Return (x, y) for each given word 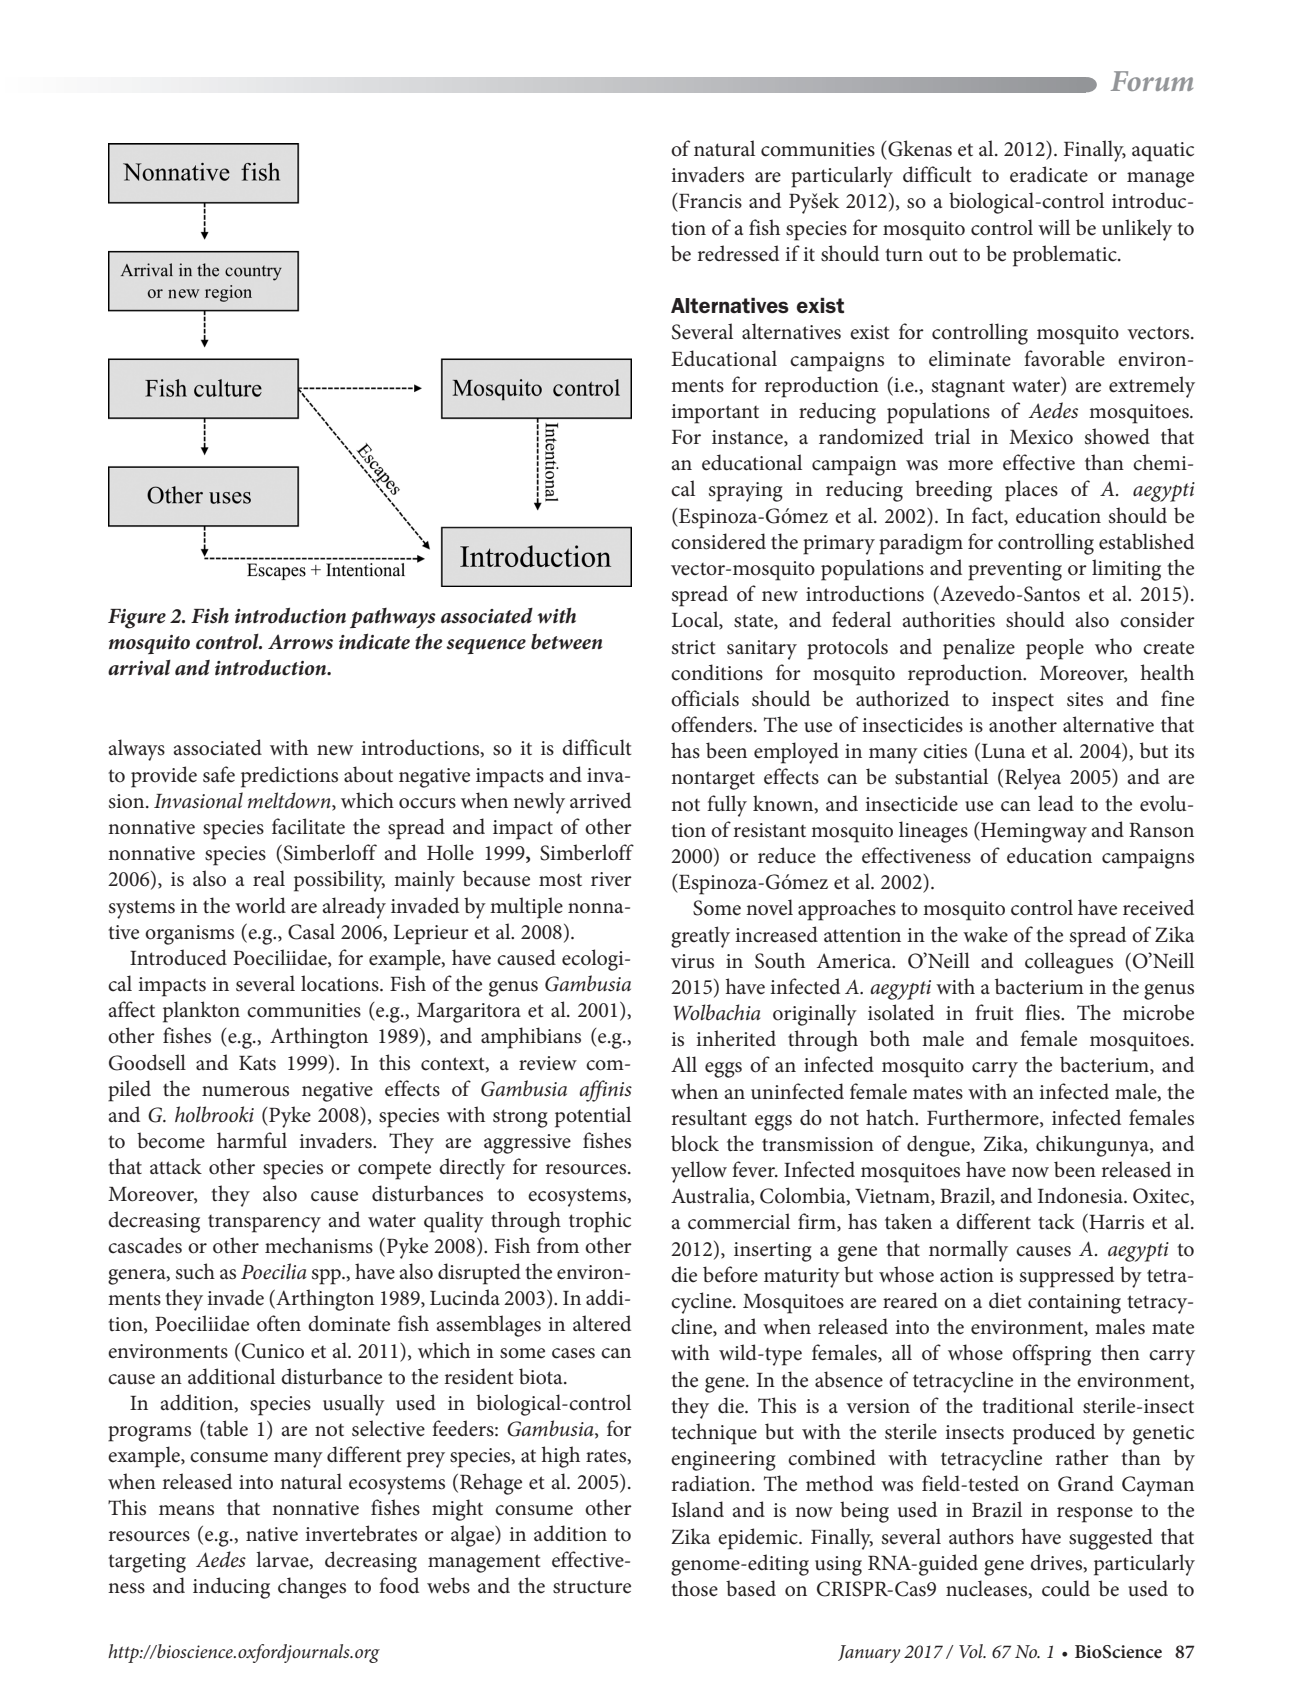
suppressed (1067, 1277)
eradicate (1049, 174)
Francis (709, 201)
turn (904, 255)
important (715, 414)
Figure (137, 619)
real (269, 878)
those (694, 1588)
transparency (264, 1224)
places (1031, 491)
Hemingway (1033, 832)
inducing (231, 1588)
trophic (600, 1222)
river (611, 879)
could (1066, 1588)
